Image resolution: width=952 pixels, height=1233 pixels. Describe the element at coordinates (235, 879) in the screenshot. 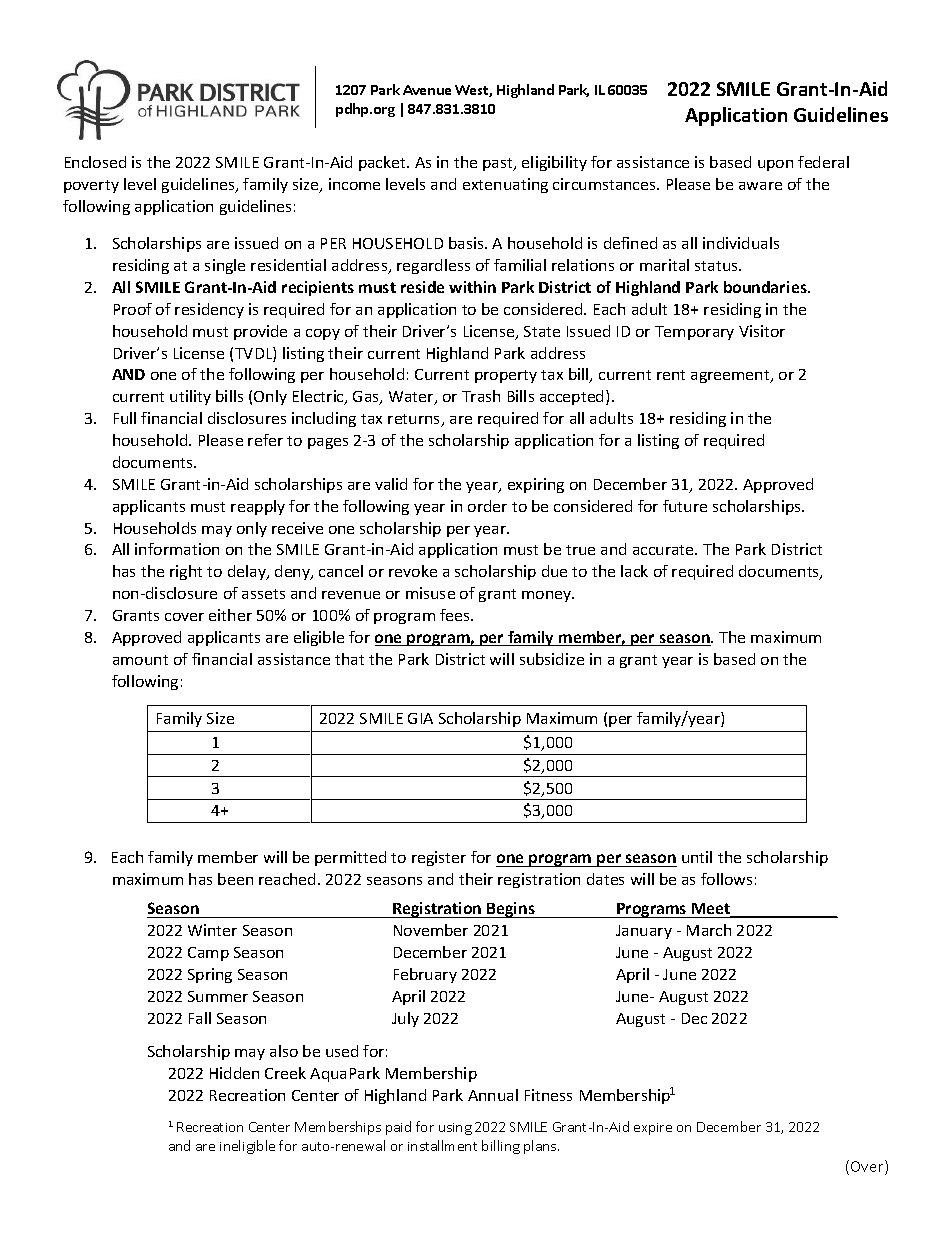

I see `been` at that location.
